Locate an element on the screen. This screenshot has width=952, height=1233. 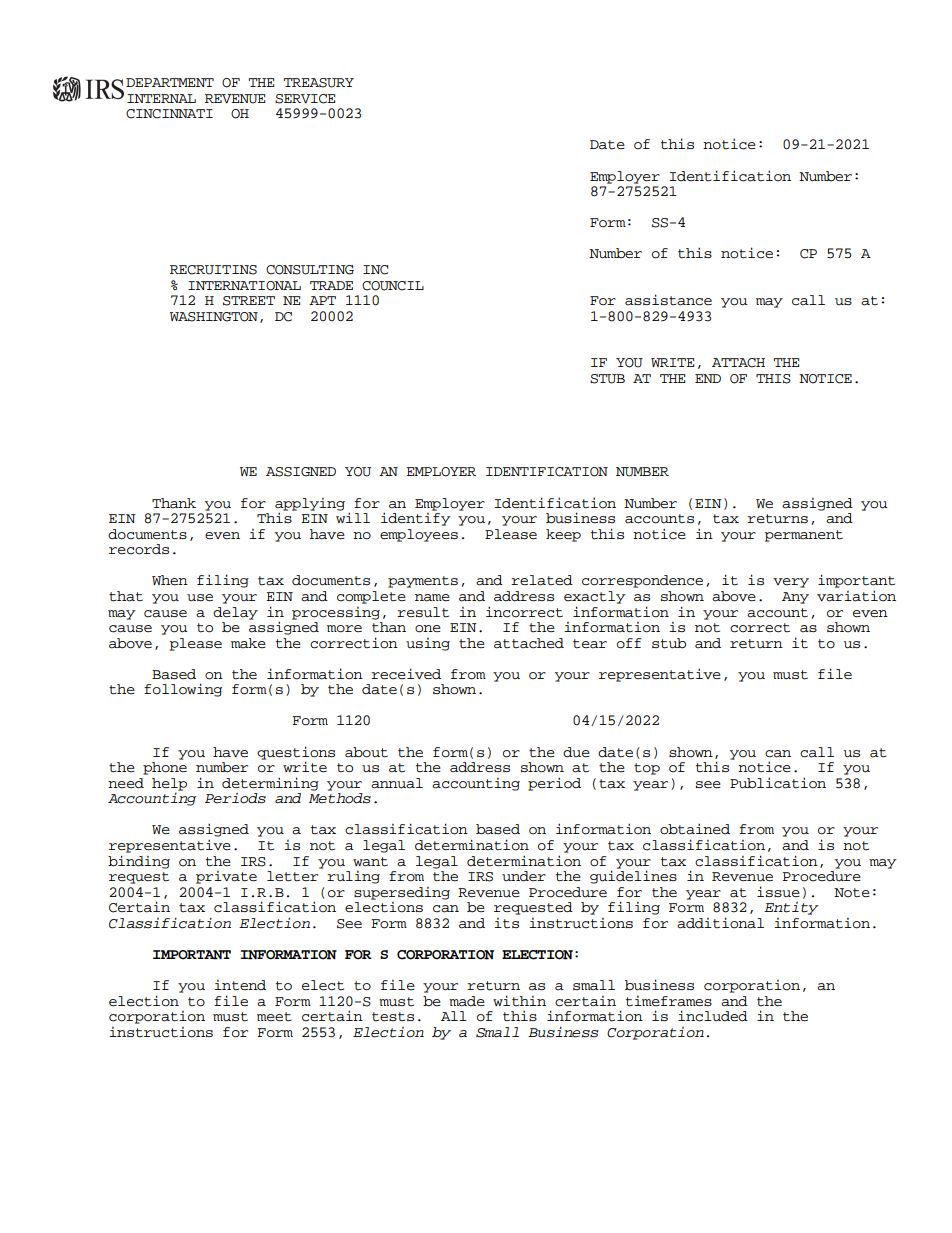
intend is located at coordinates (240, 985).
